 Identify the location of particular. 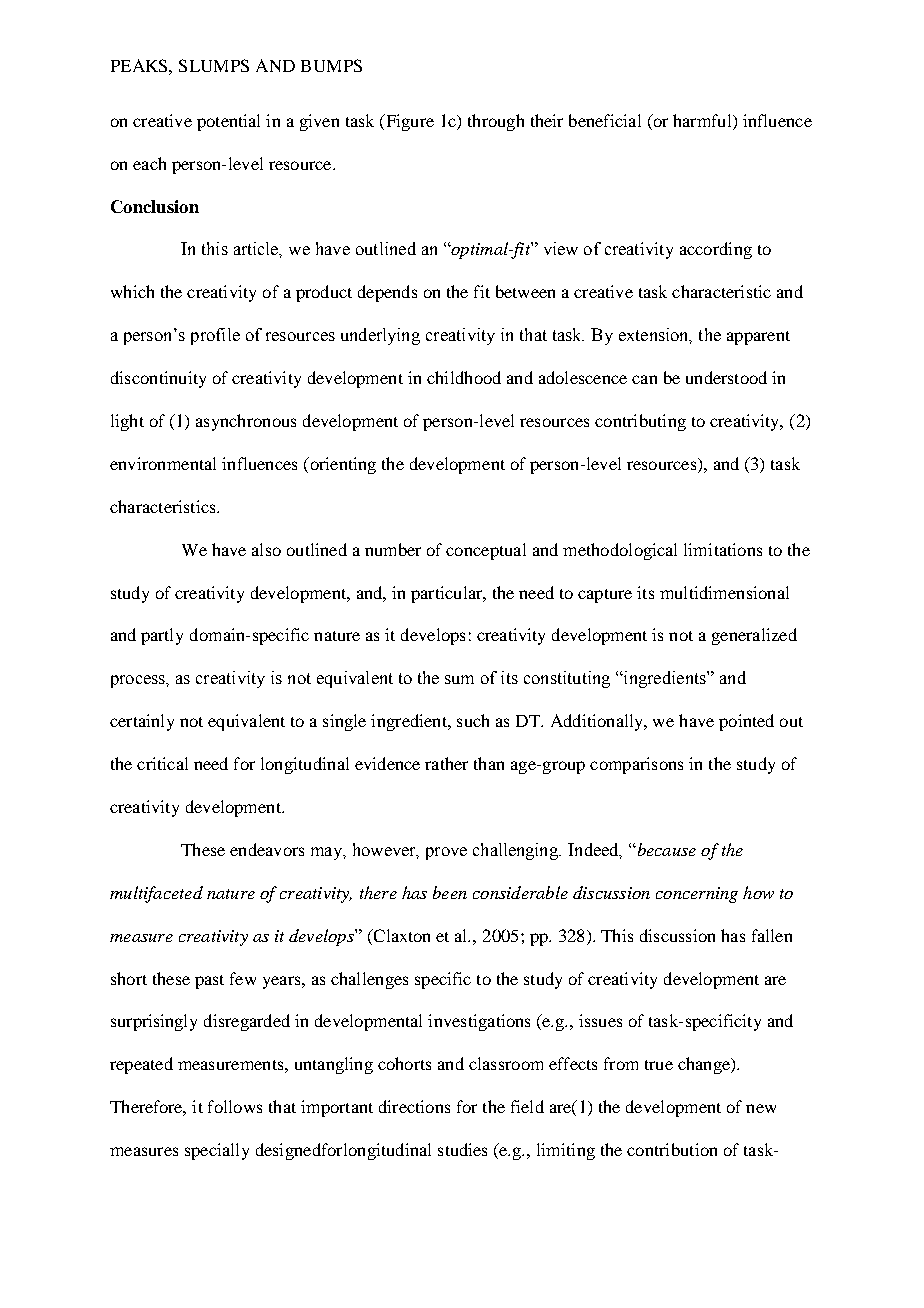
(448, 594).
